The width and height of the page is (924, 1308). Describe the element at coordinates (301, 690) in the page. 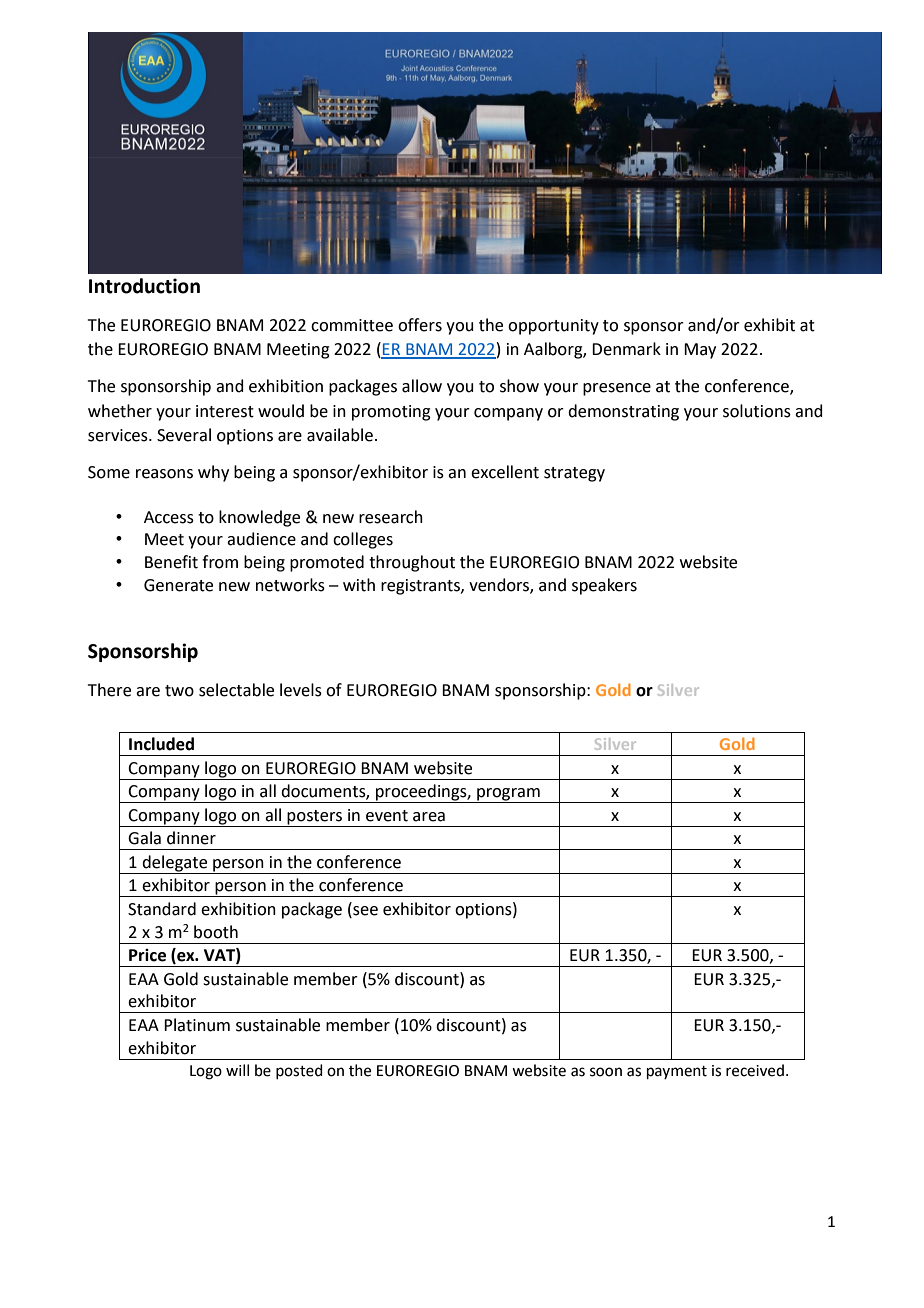

I see `levels` at that location.
